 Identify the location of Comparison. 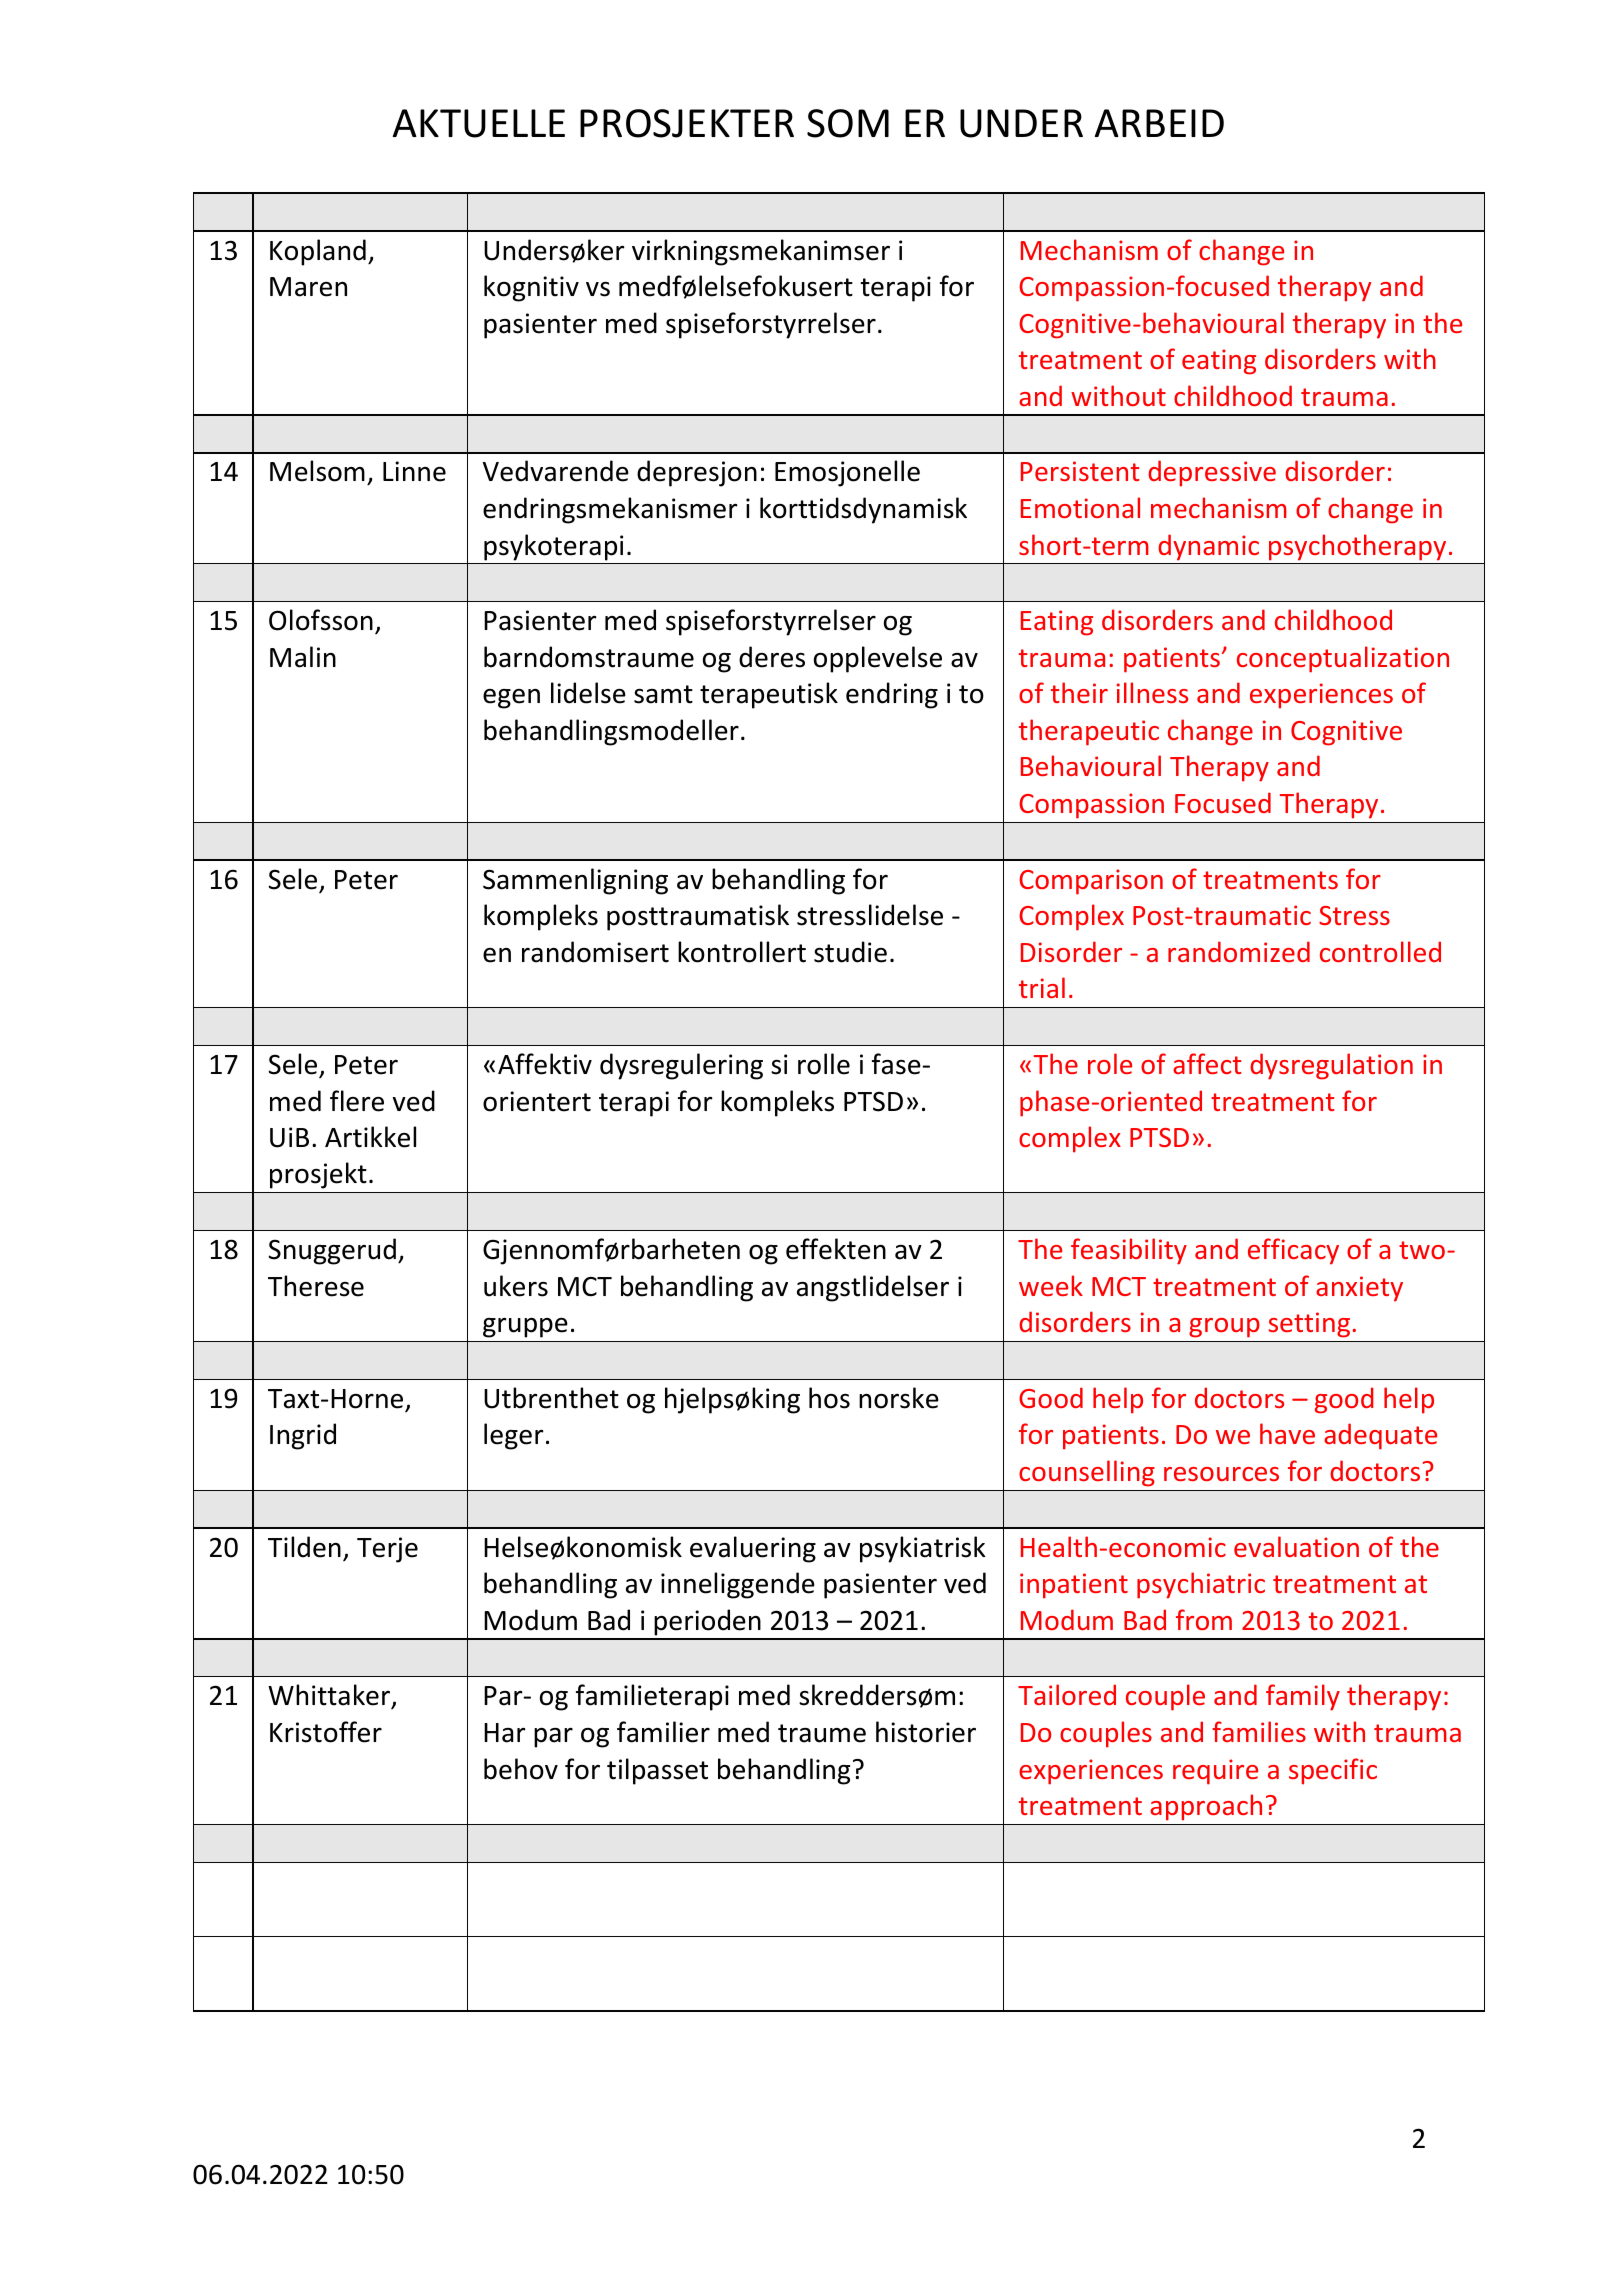
(1091, 882).
